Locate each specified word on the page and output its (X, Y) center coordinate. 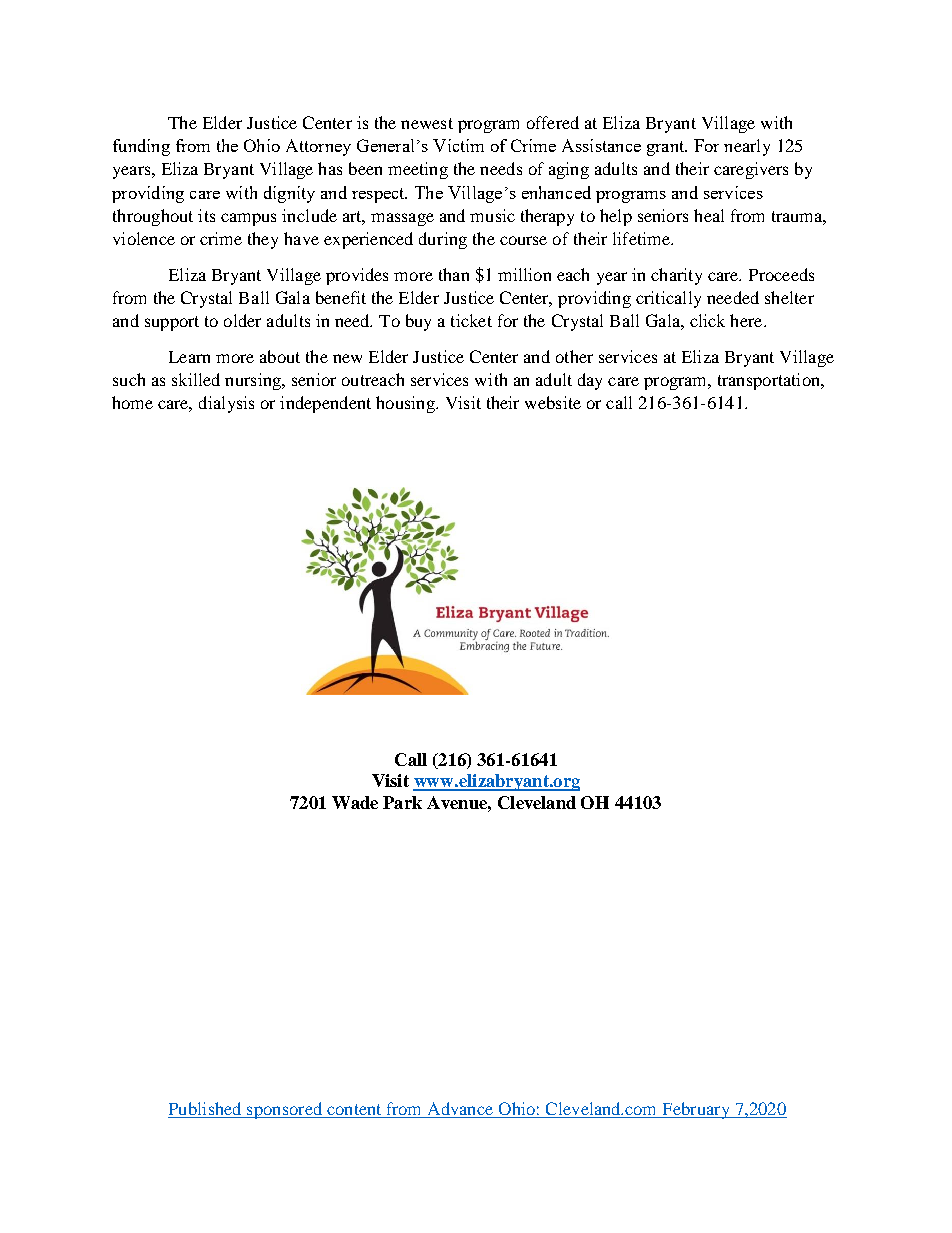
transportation (770, 381)
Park (402, 802)
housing (406, 404)
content (354, 1111)
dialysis (226, 404)
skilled (196, 379)
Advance (460, 1110)
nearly (747, 147)
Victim (458, 145)
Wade (355, 802)
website (553, 402)
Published (206, 1110)
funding (141, 147)
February (696, 1110)
